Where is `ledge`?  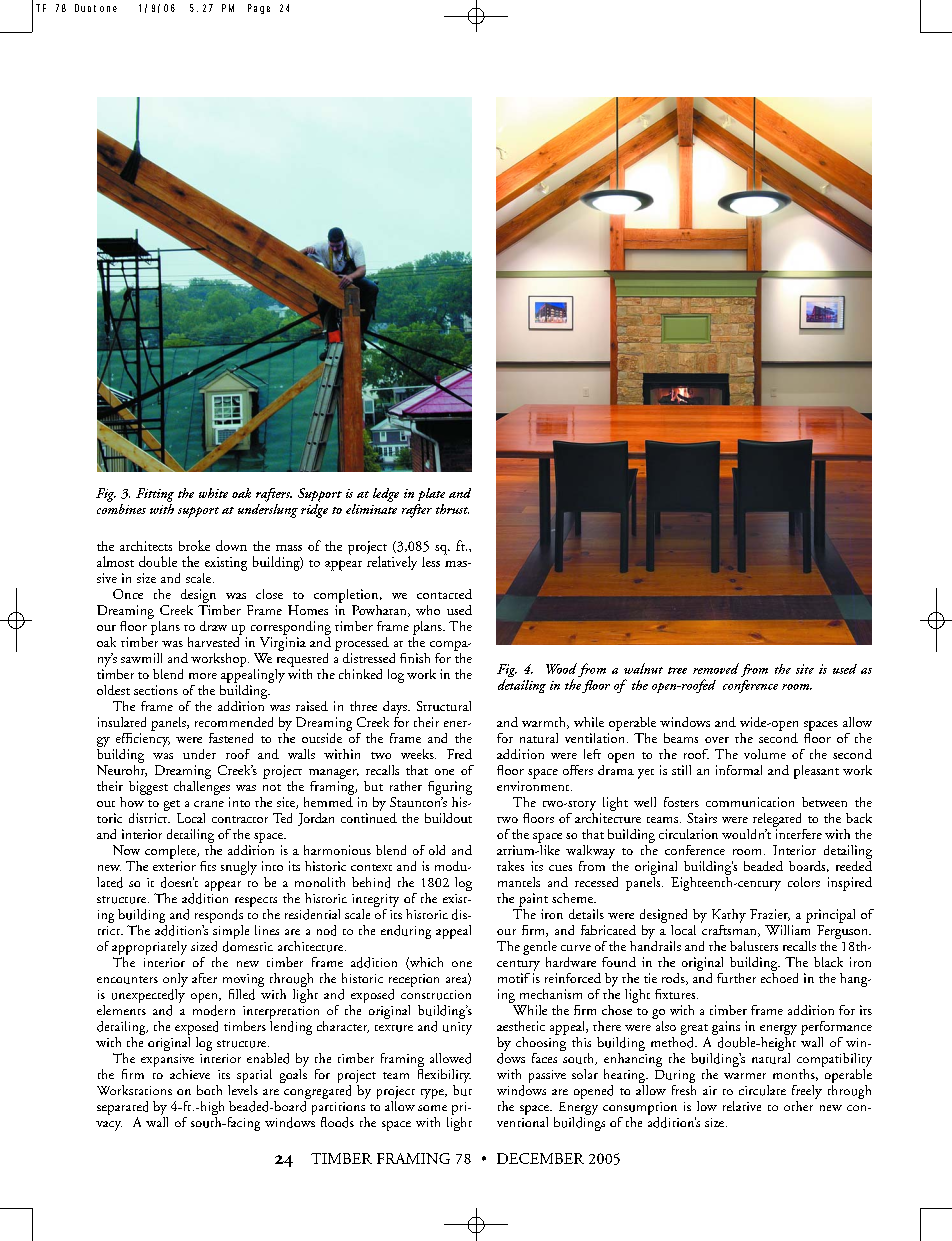
ledge is located at coordinates (386, 495).
